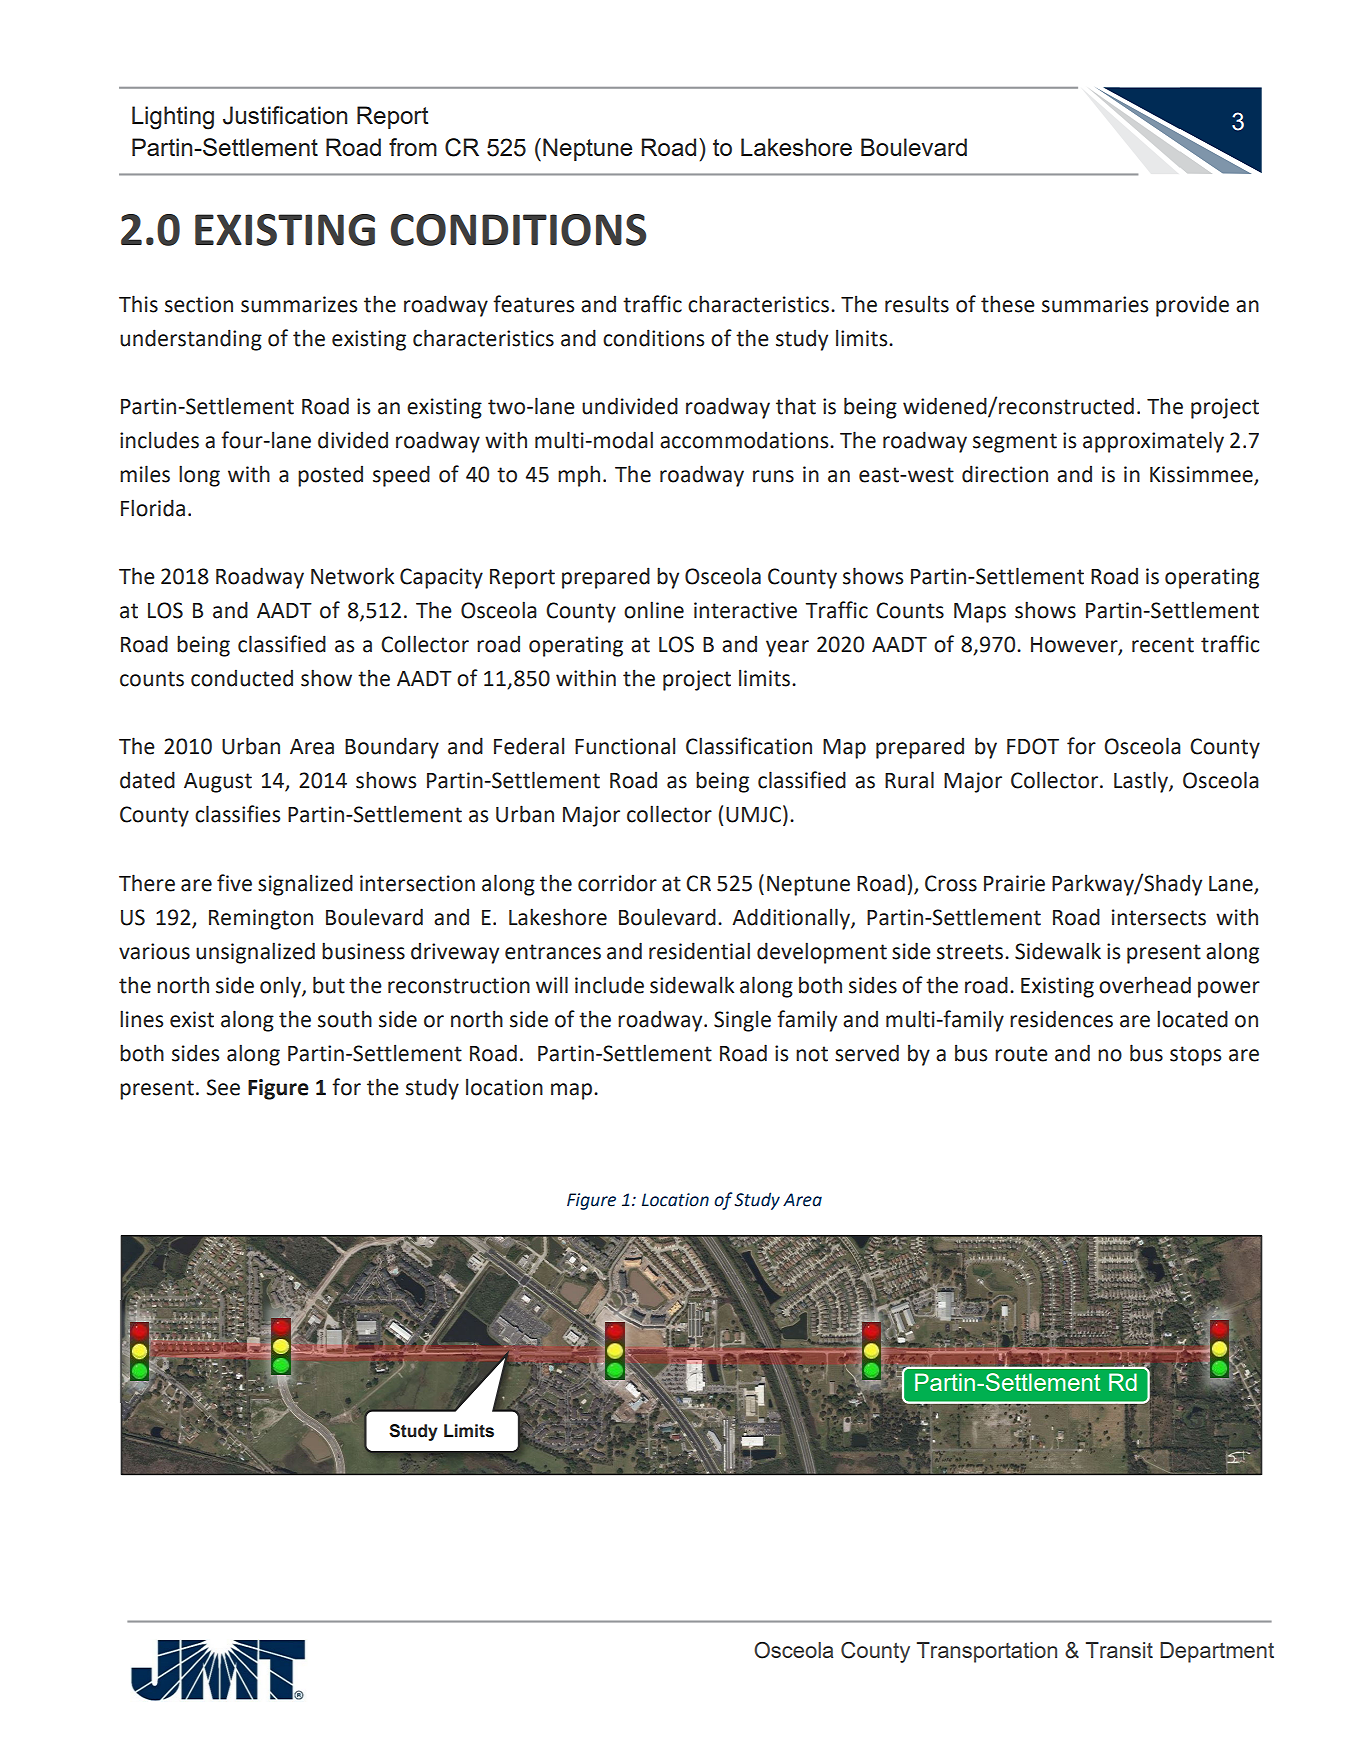  Describe the element at coordinates (1119, 1650) in the screenshot. I see `Transit` at that location.
